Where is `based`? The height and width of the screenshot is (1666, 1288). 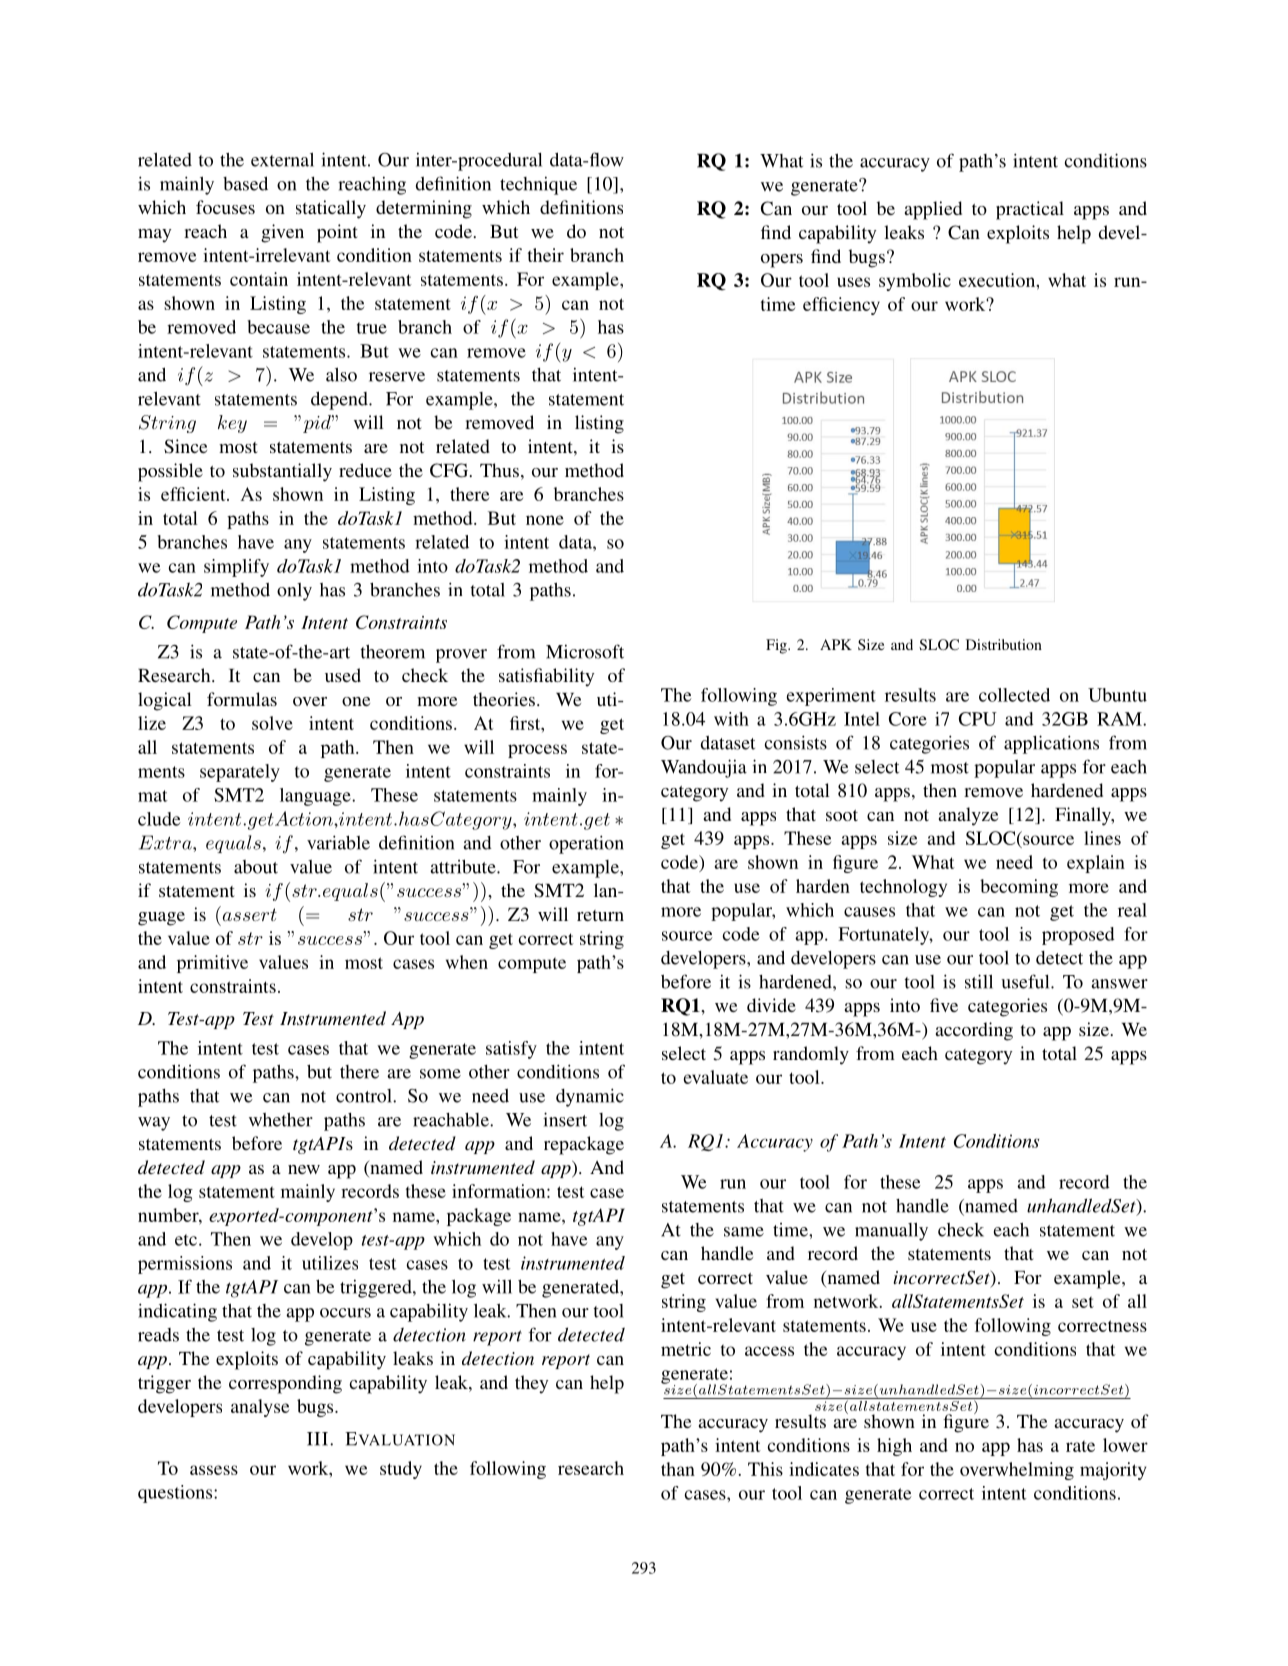
based is located at coordinates (245, 183).
